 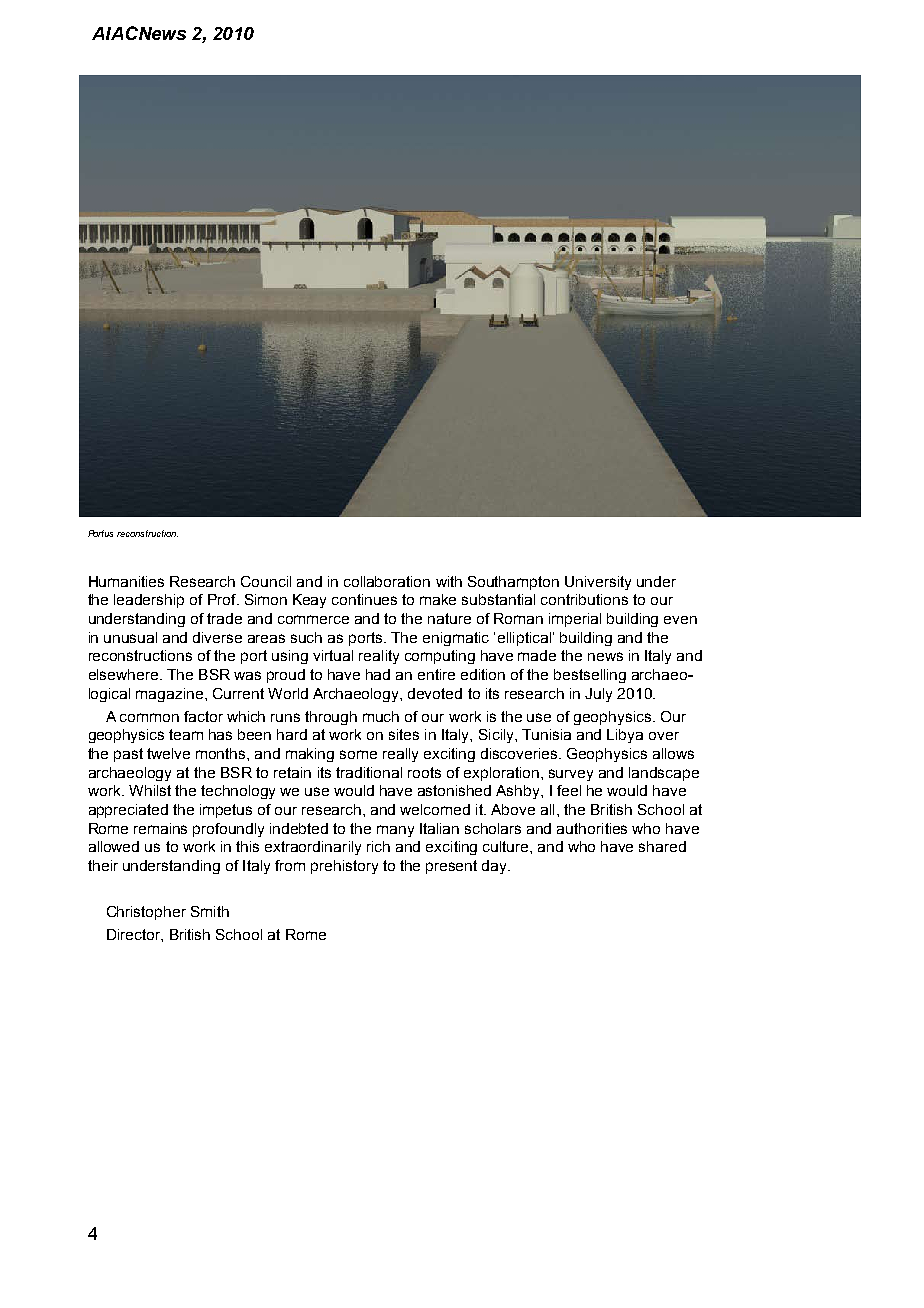 I want to click on welcomed, so click(x=435, y=809).
